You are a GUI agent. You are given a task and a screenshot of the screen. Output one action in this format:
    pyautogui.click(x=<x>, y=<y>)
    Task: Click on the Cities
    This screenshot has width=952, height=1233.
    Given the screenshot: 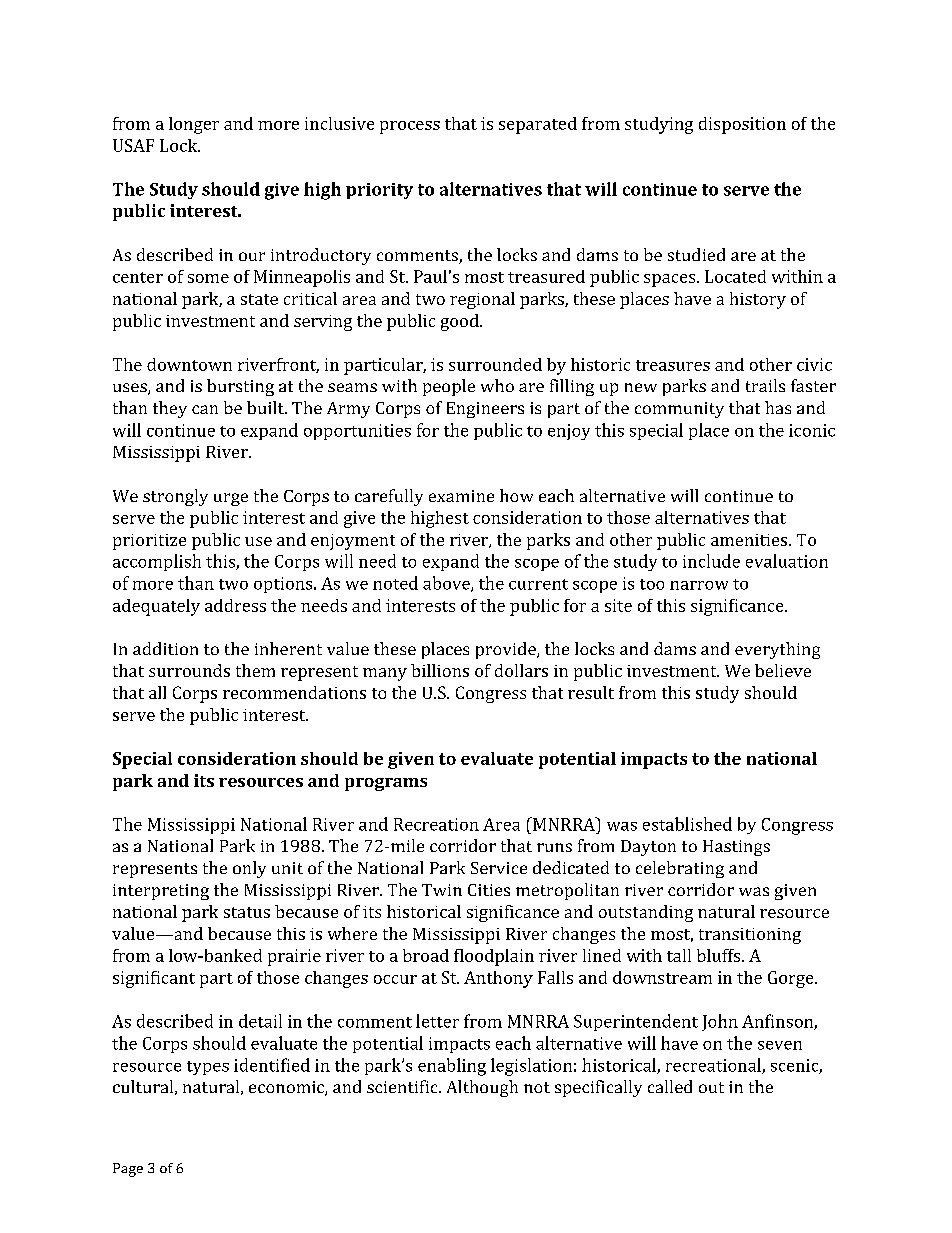 What is the action you would take?
    pyautogui.click(x=489, y=890)
